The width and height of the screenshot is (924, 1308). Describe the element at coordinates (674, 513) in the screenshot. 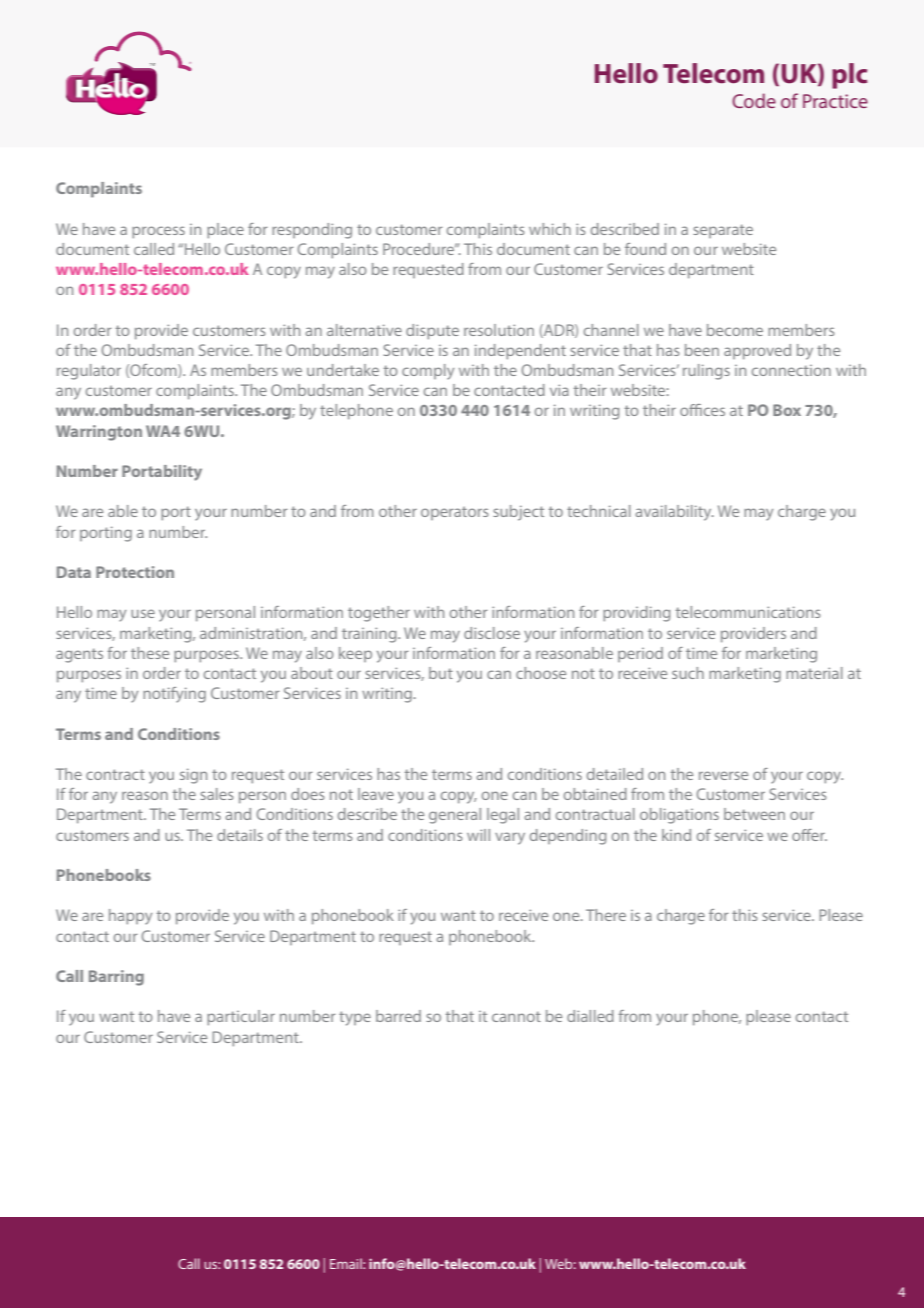

I see `availability` at that location.
